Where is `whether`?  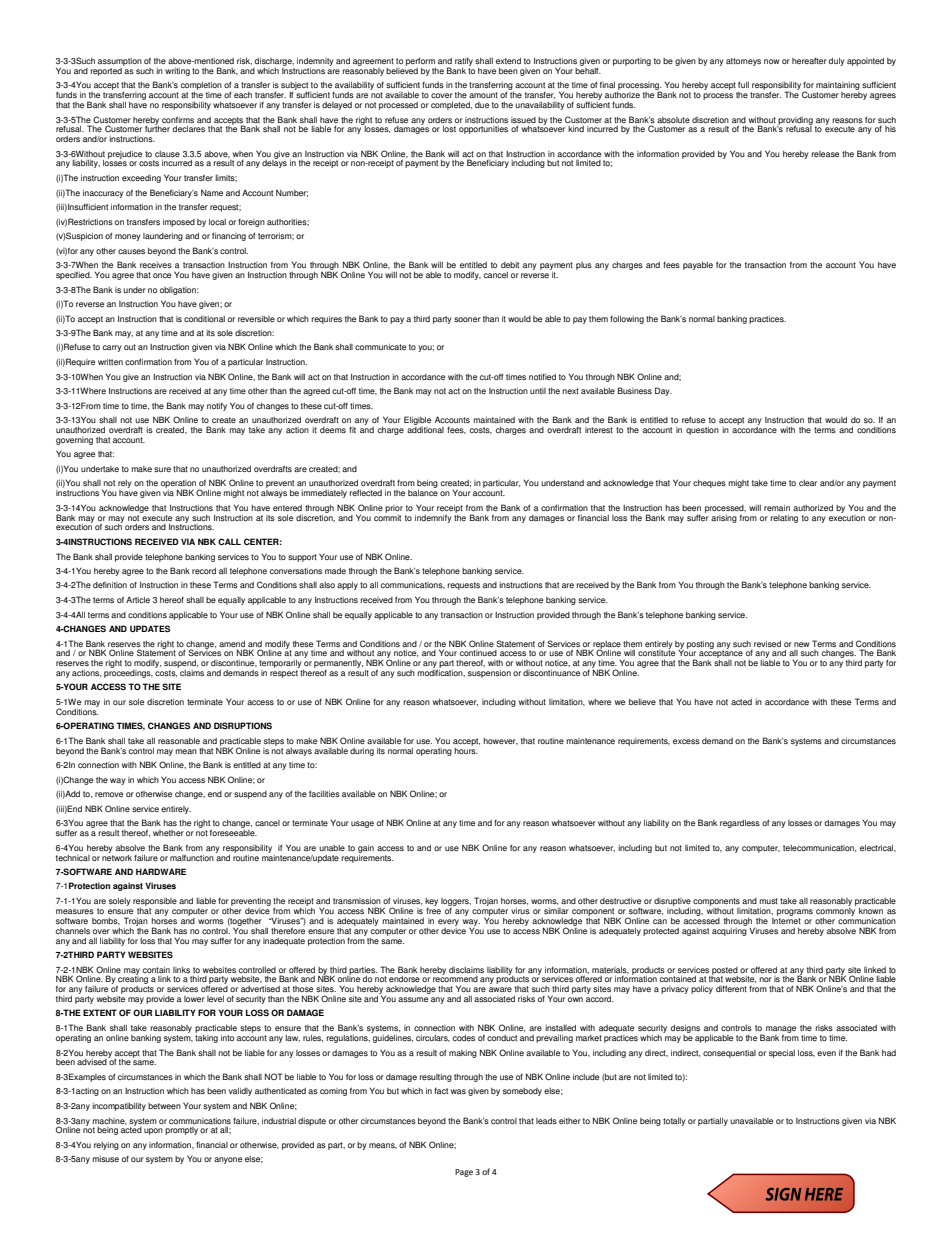 whether is located at coordinates (168, 833).
